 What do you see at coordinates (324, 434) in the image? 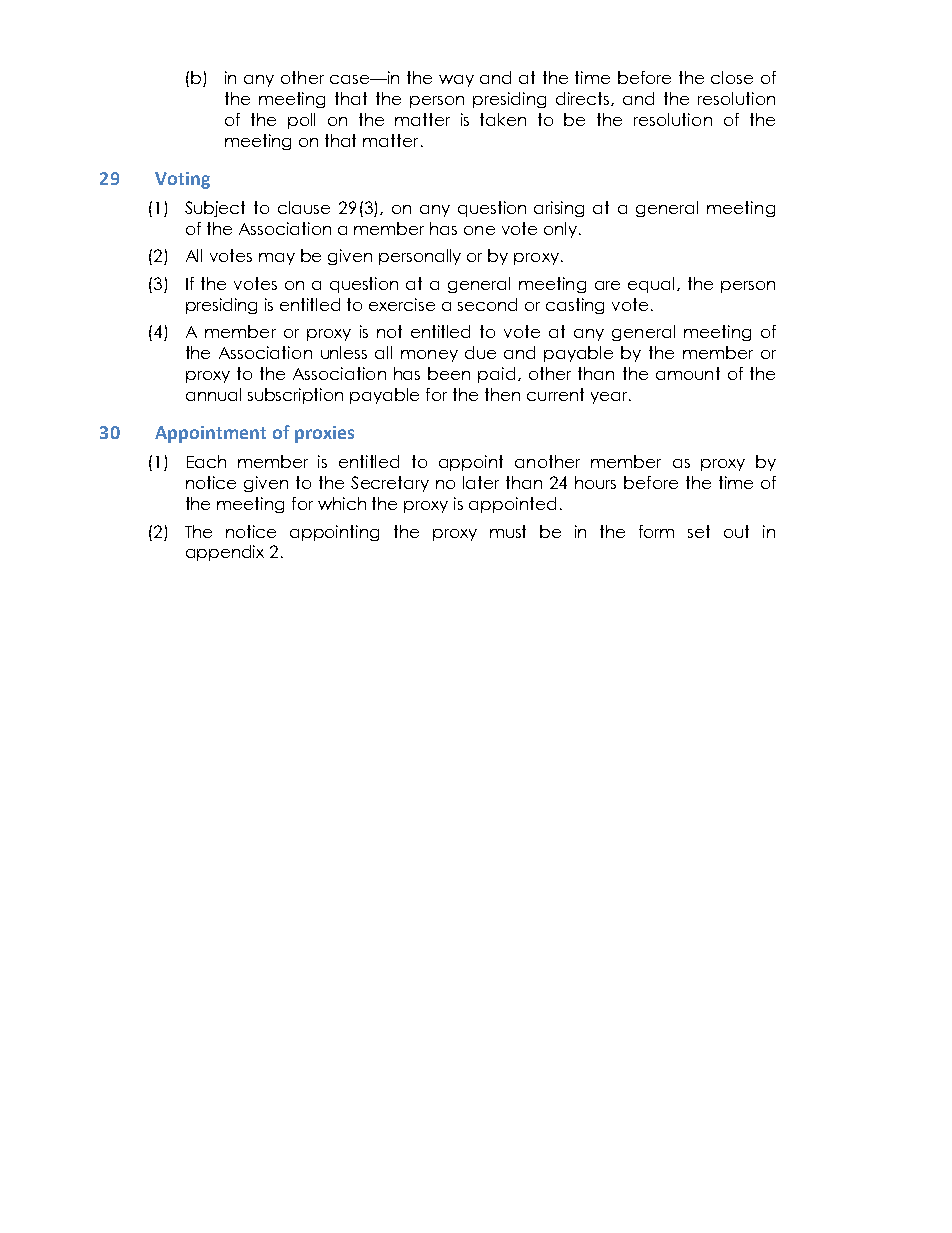
I see `proxies` at bounding box center [324, 434].
